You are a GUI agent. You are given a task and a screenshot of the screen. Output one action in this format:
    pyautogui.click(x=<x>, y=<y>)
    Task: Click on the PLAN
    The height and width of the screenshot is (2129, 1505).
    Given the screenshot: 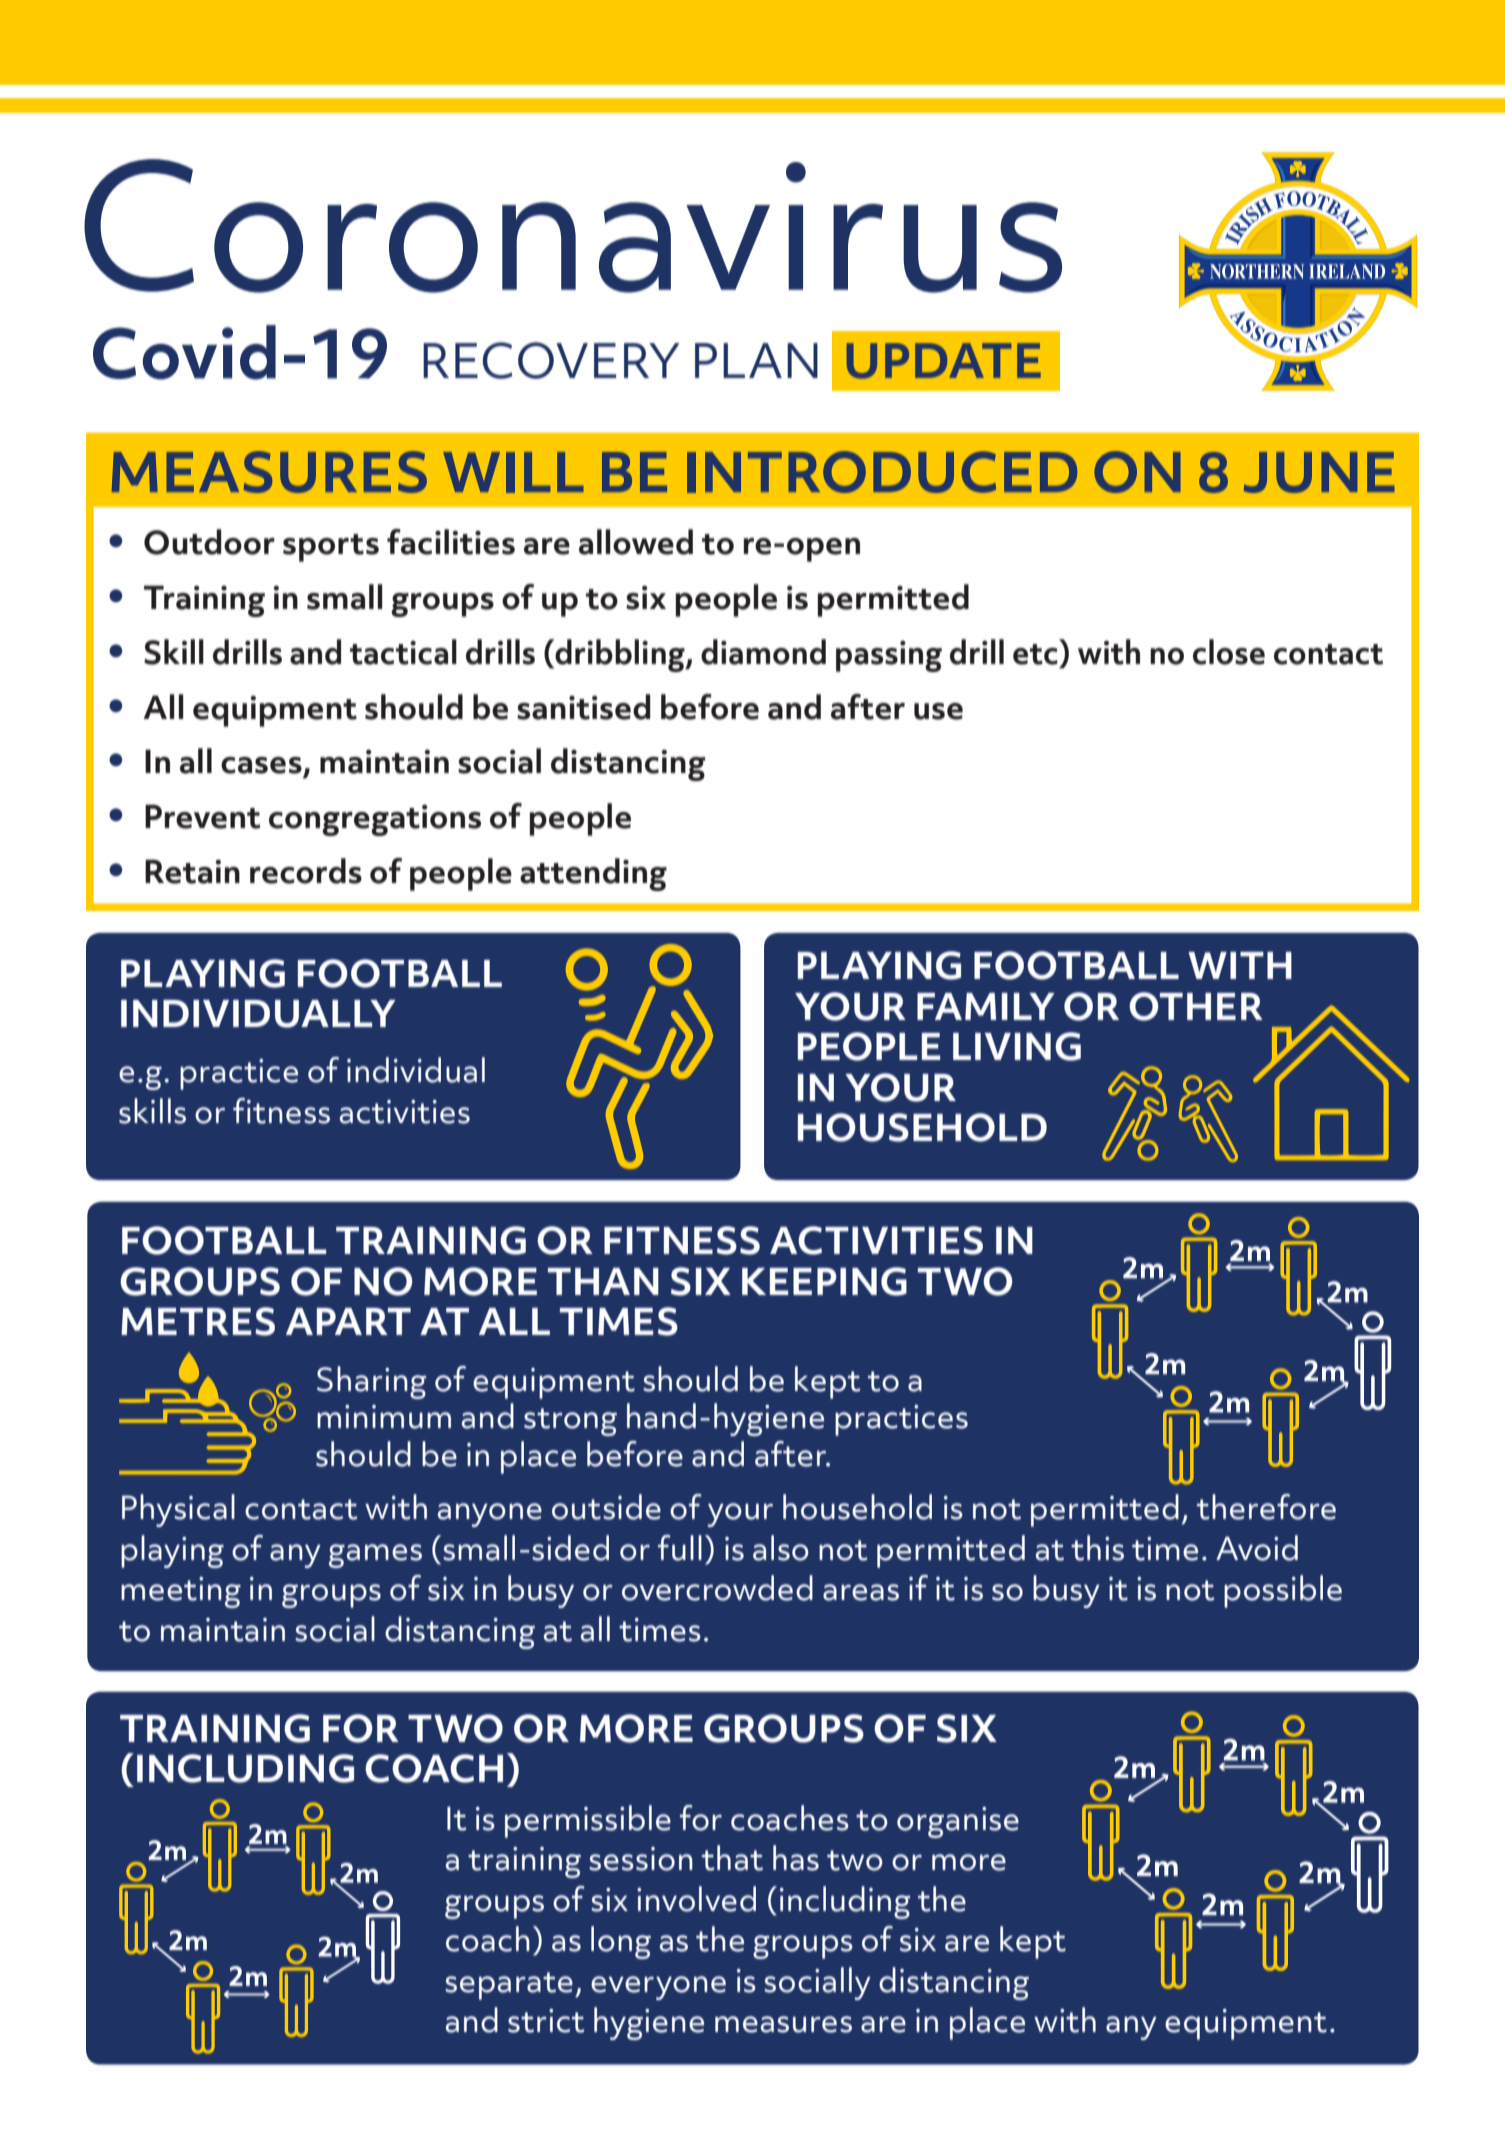 What is the action you would take?
    pyautogui.click(x=756, y=360)
